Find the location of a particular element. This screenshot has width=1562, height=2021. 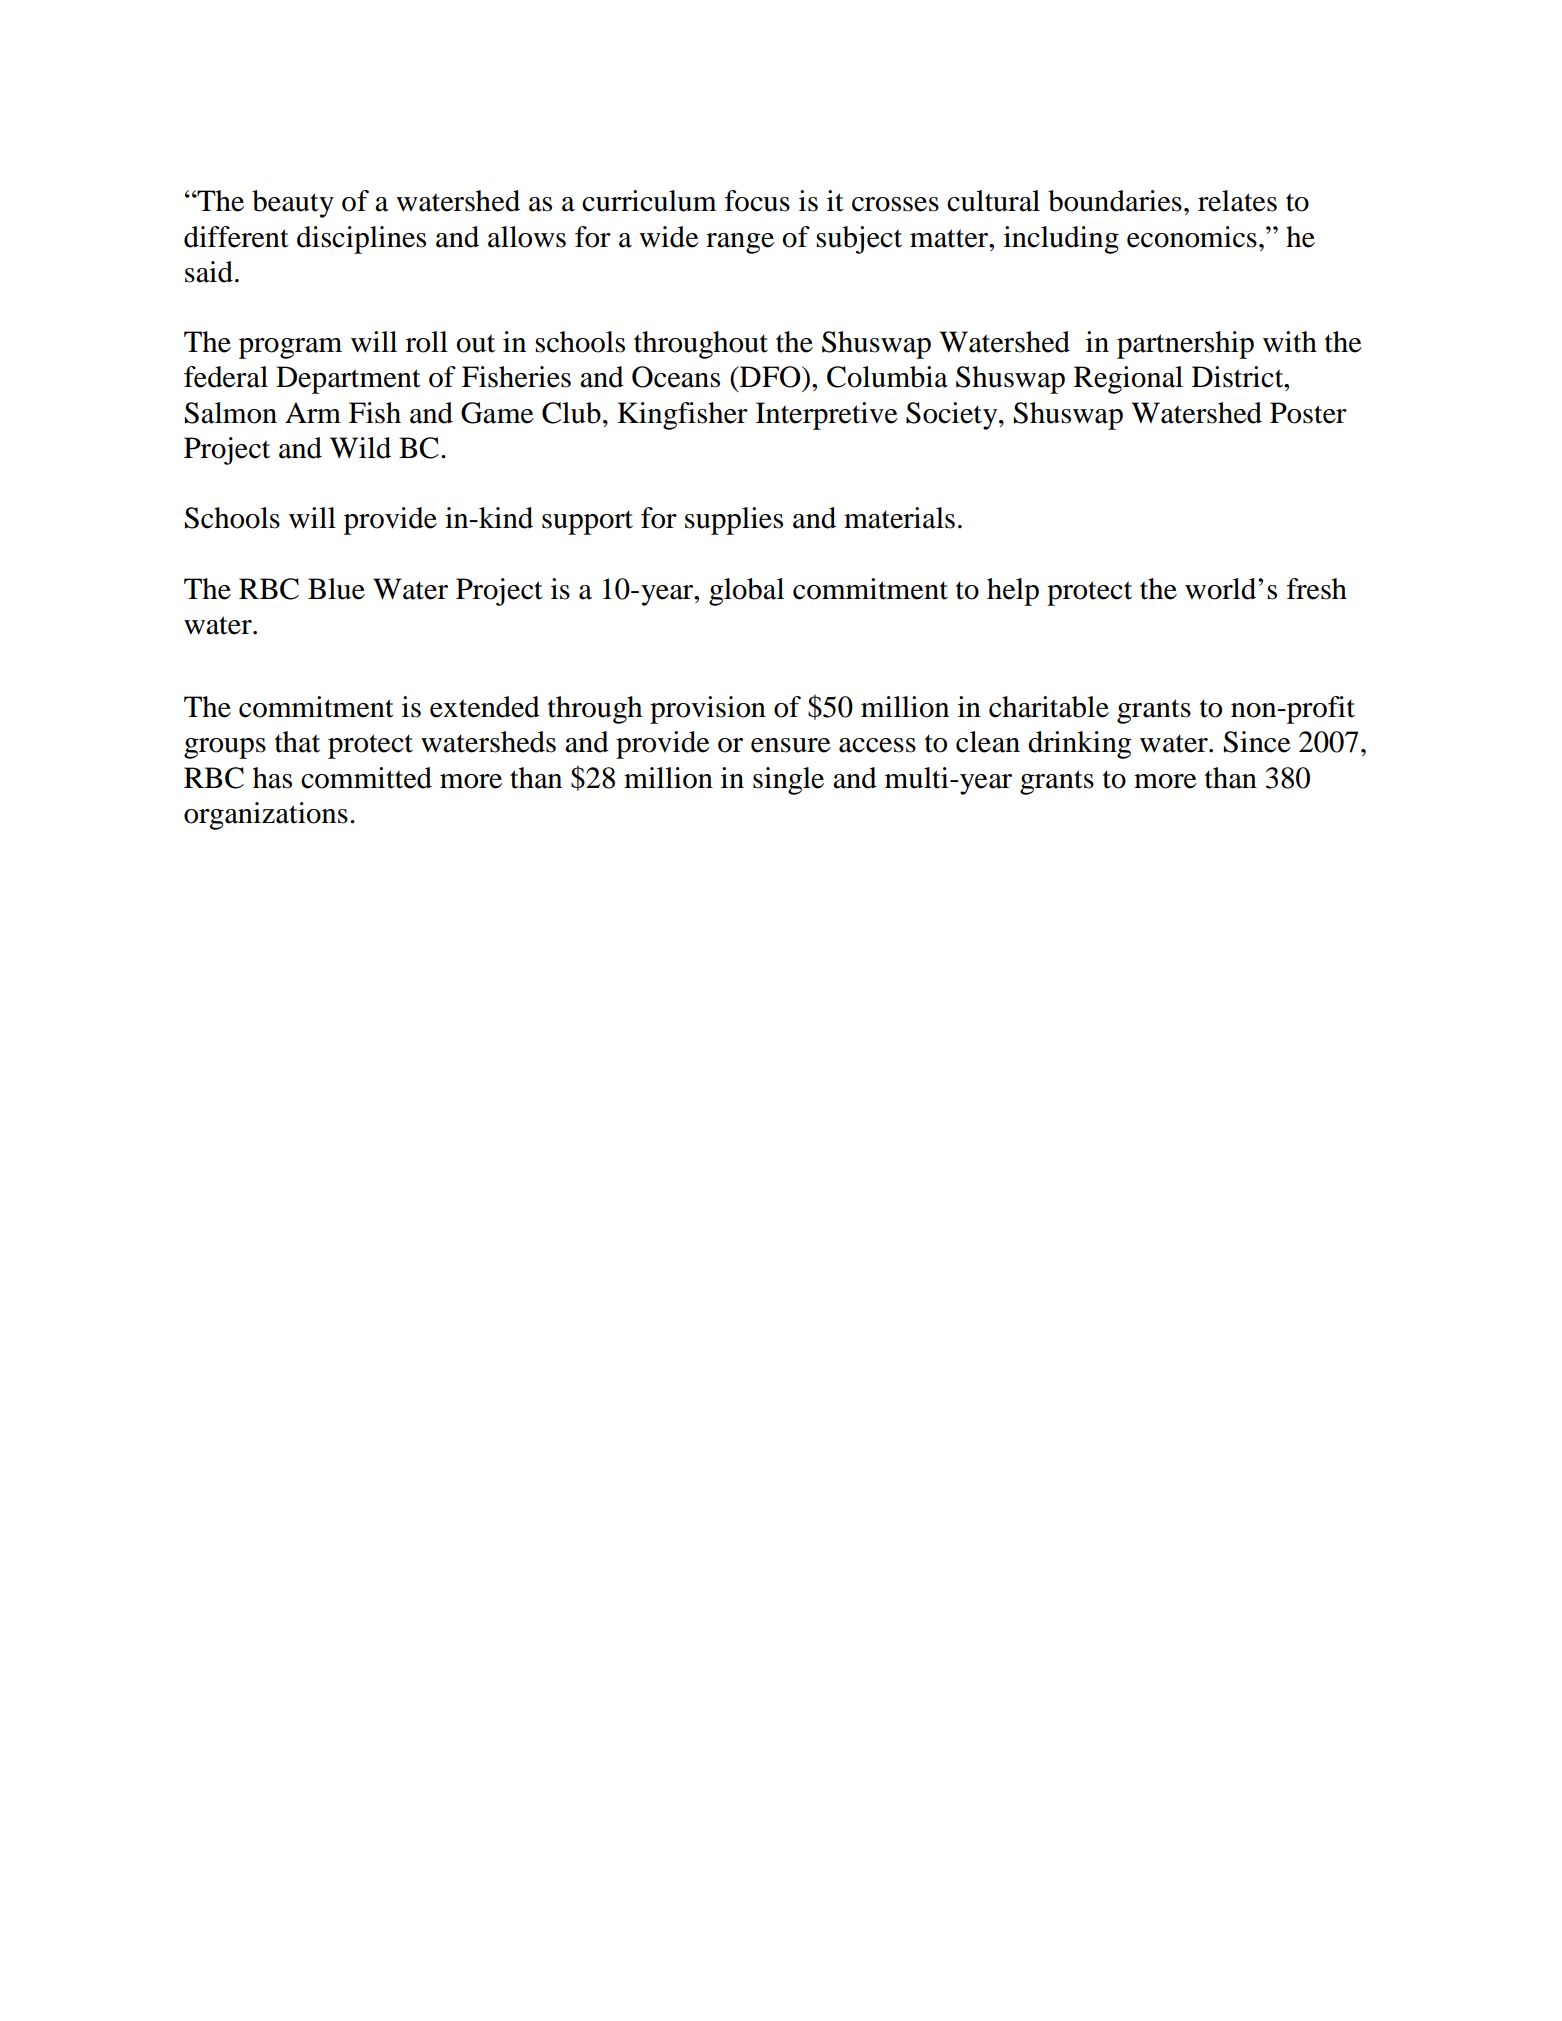

focus is located at coordinates (757, 201).
